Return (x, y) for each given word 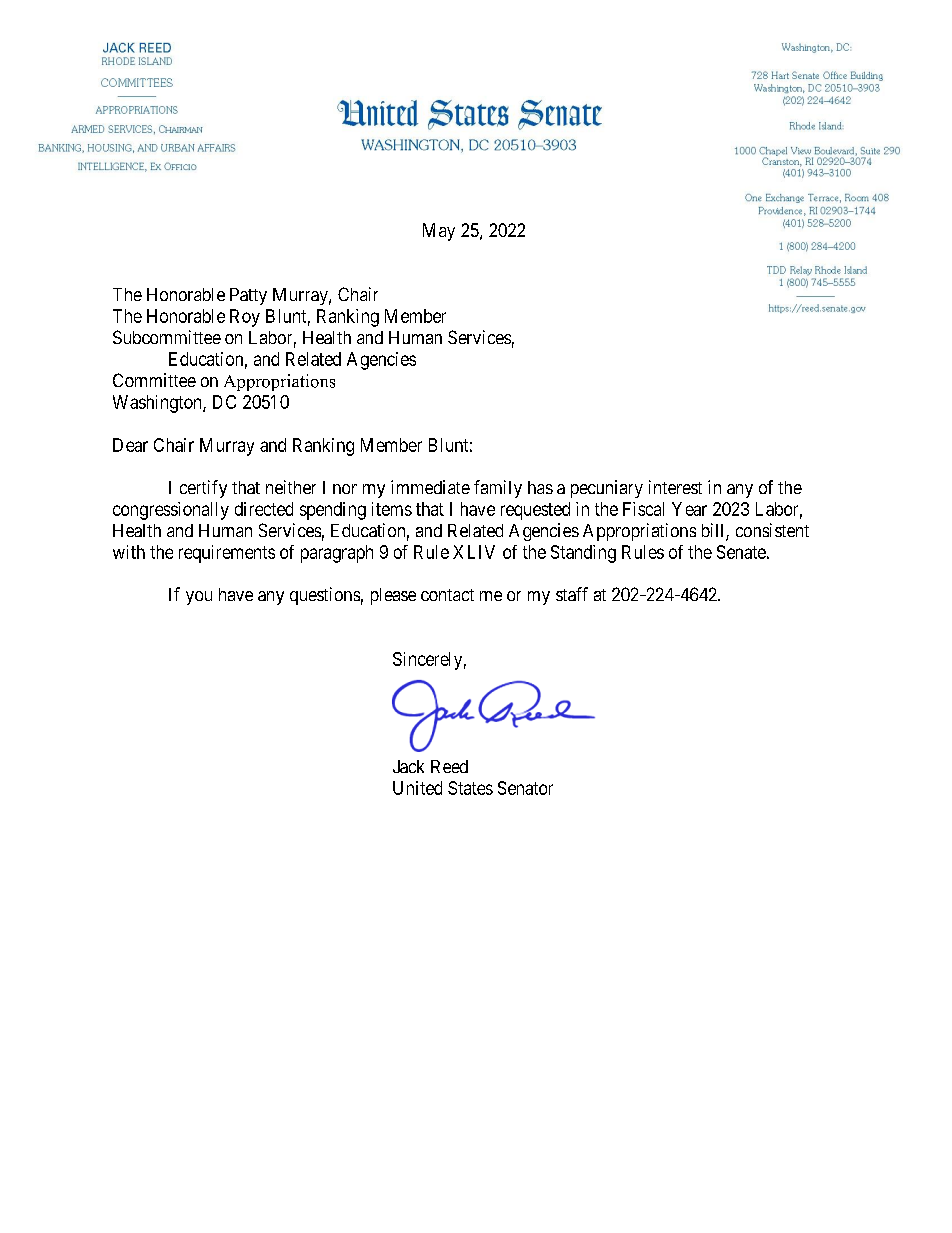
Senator (525, 788)
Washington (158, 404)
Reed (449, 766)
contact (447, 595)
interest (675, 487)
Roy (245, 318)
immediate (430, 487)
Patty (248, 296)
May (439, 232)
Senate (741, 552)
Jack (408, 766)
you (199, 598)
